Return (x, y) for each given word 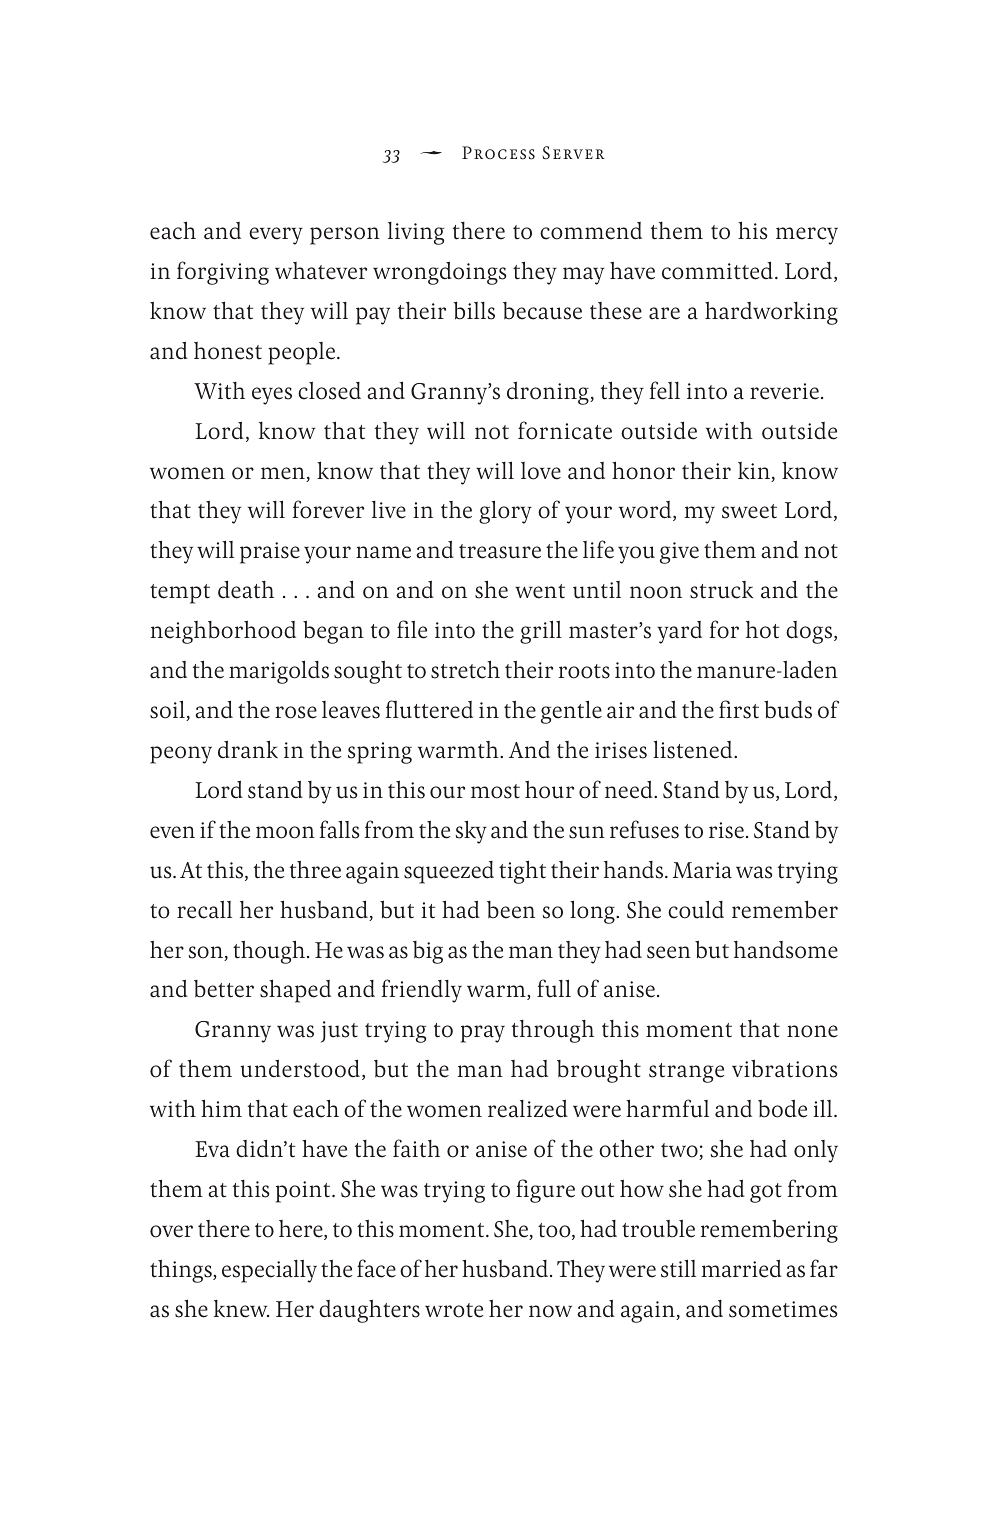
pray (483, 1034)
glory (505, 512)
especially (269, 1271)
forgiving (223, 273)
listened (694, 749)
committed (719, 270)
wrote (454, 1310)
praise (270, 553)
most (495, 791)
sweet (749, 511)
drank (248, 749)
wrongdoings (439, 273)
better (224, 989)
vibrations (784, 1068)
